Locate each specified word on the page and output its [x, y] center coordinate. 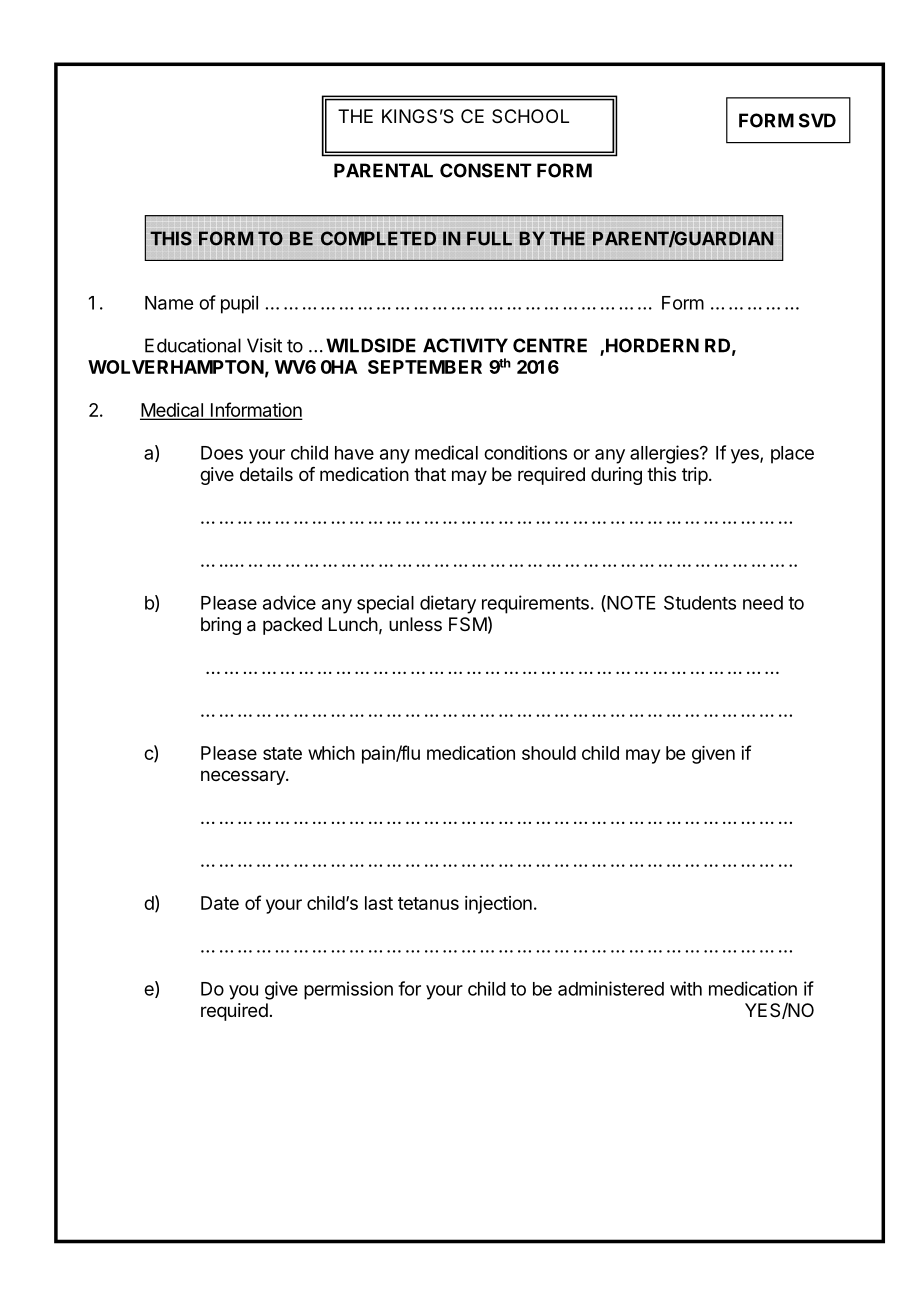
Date [220, 903]
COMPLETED [378, 238]
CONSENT [486, 170]
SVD [817, 120]
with [686, 988]
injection [498, 905]
